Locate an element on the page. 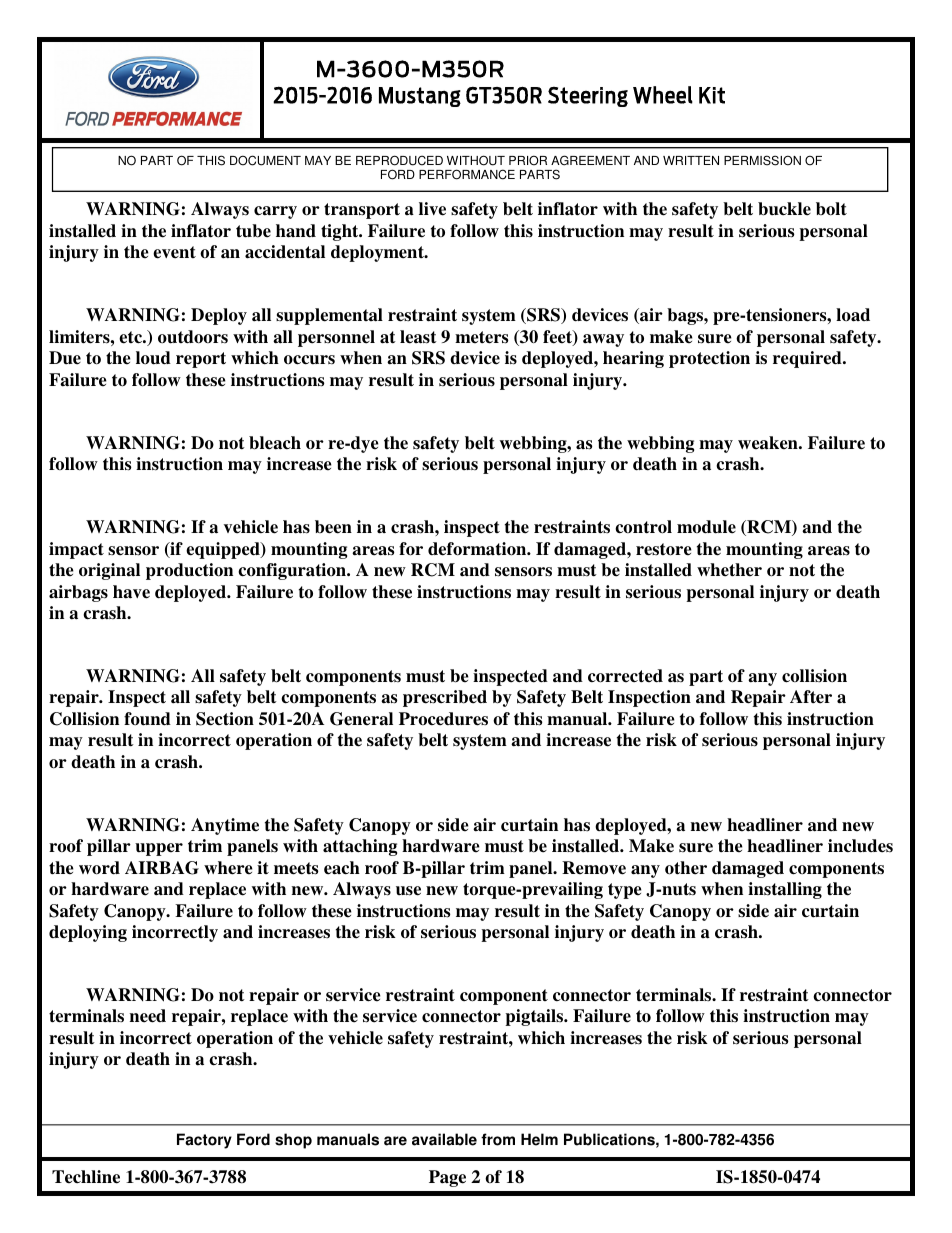  PERFORMANCE is located at coordinates (467, 174).
